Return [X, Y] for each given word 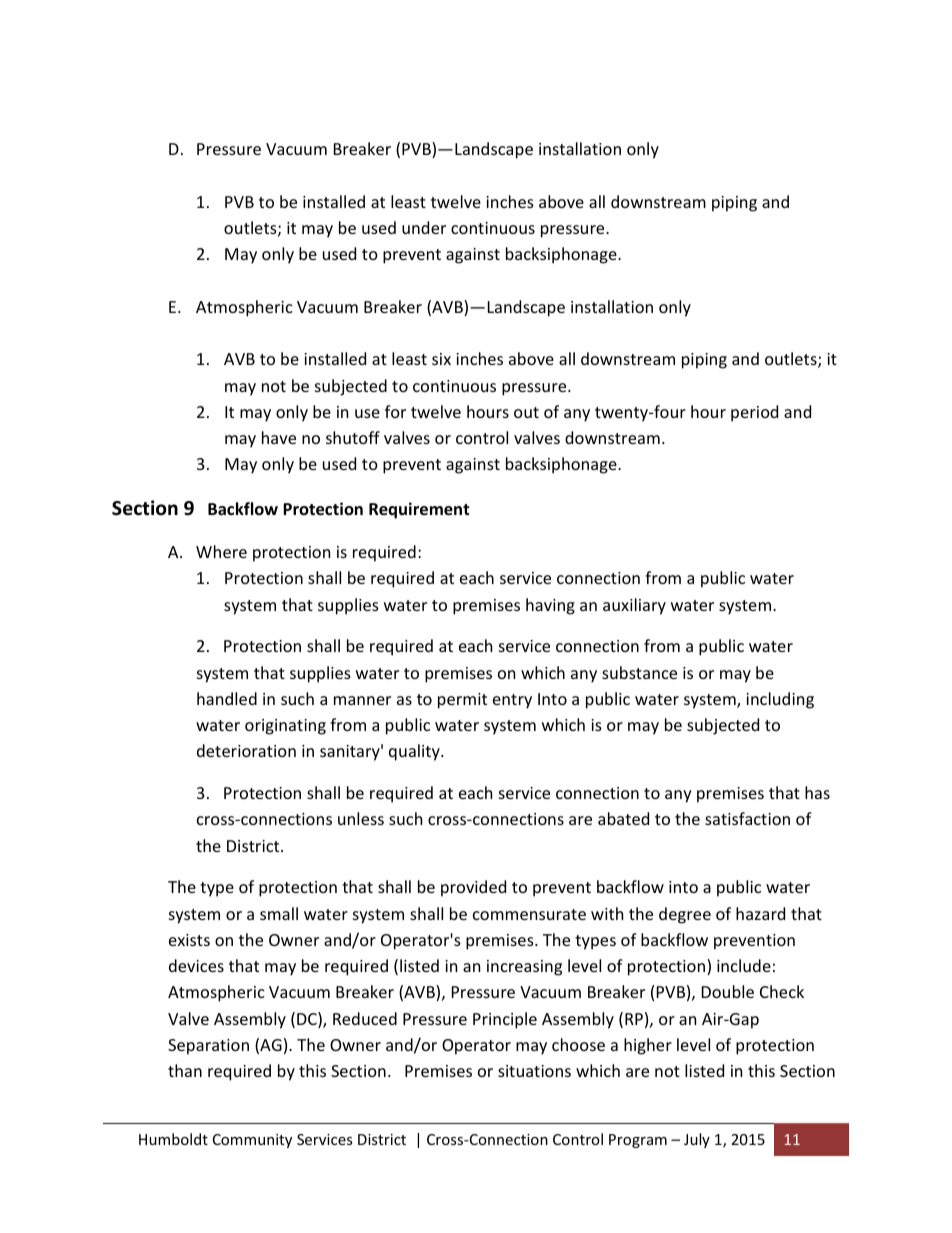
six [441, 359]
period [754, 413]
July [697, 1140]
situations [534, 1071]
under [424, 227]
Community [252, 1141]
